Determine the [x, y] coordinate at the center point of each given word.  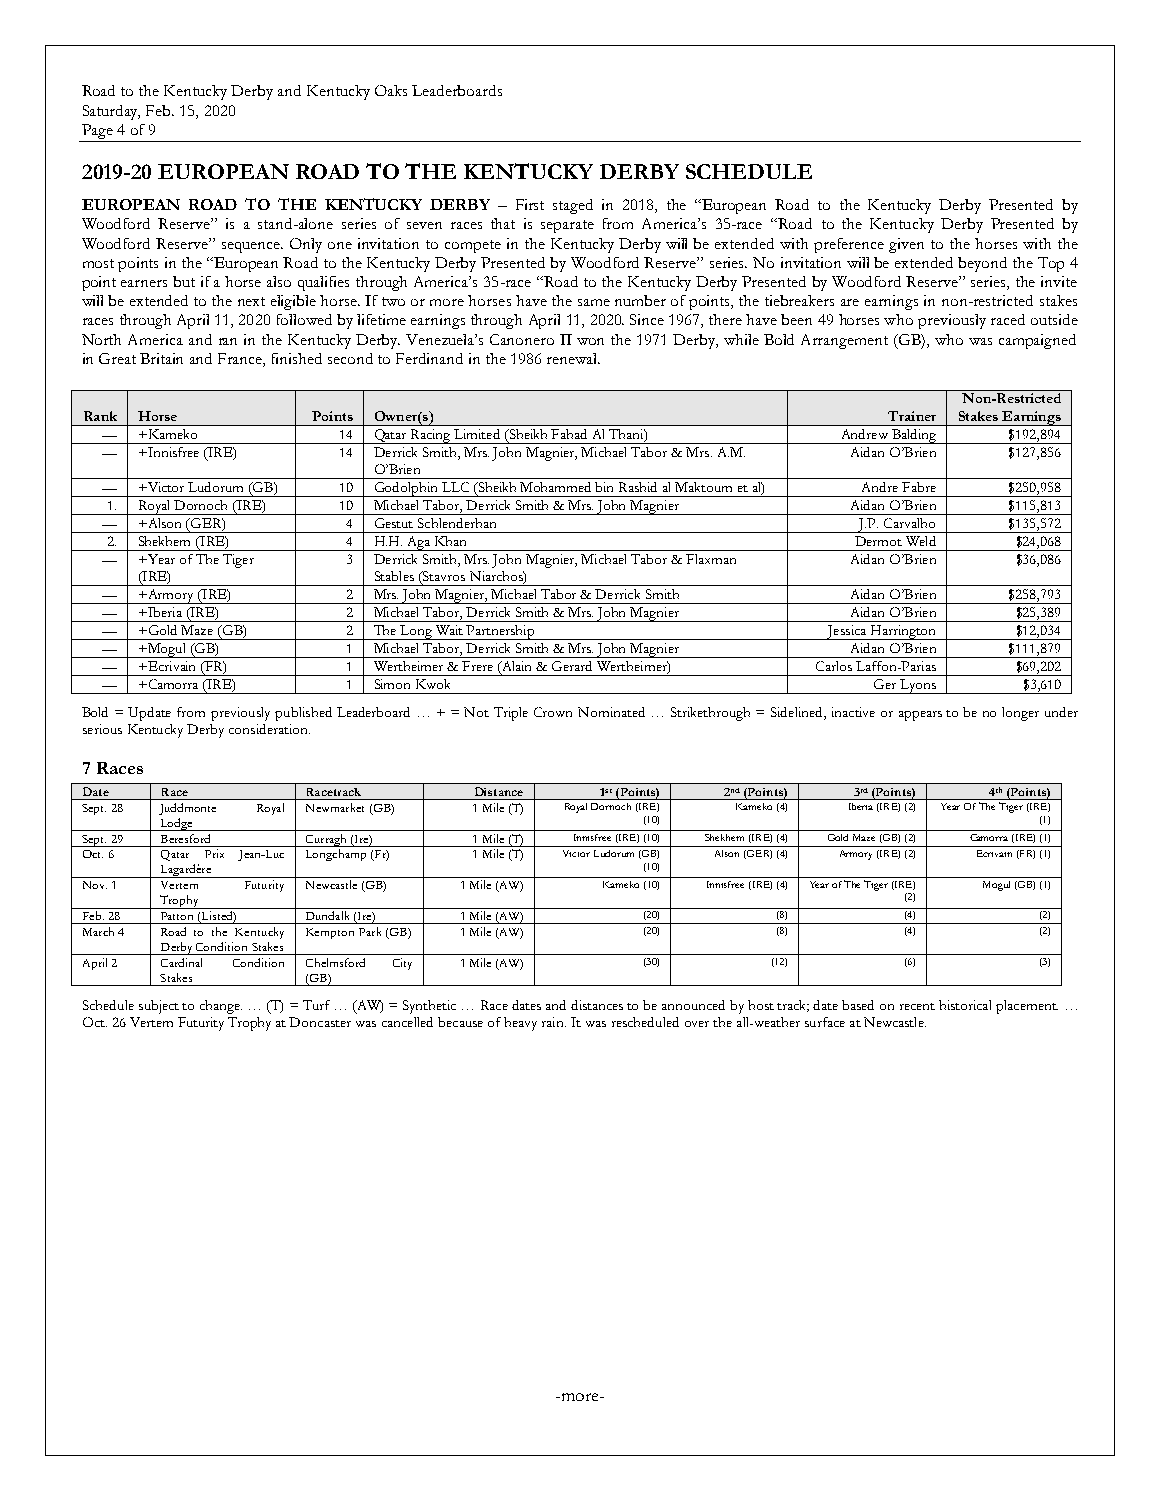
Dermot [878, 541]
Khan [450, 541]
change [221, 1007]
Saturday [111, 112]
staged [573, 206]
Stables [394, 576]
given [906, 245]
